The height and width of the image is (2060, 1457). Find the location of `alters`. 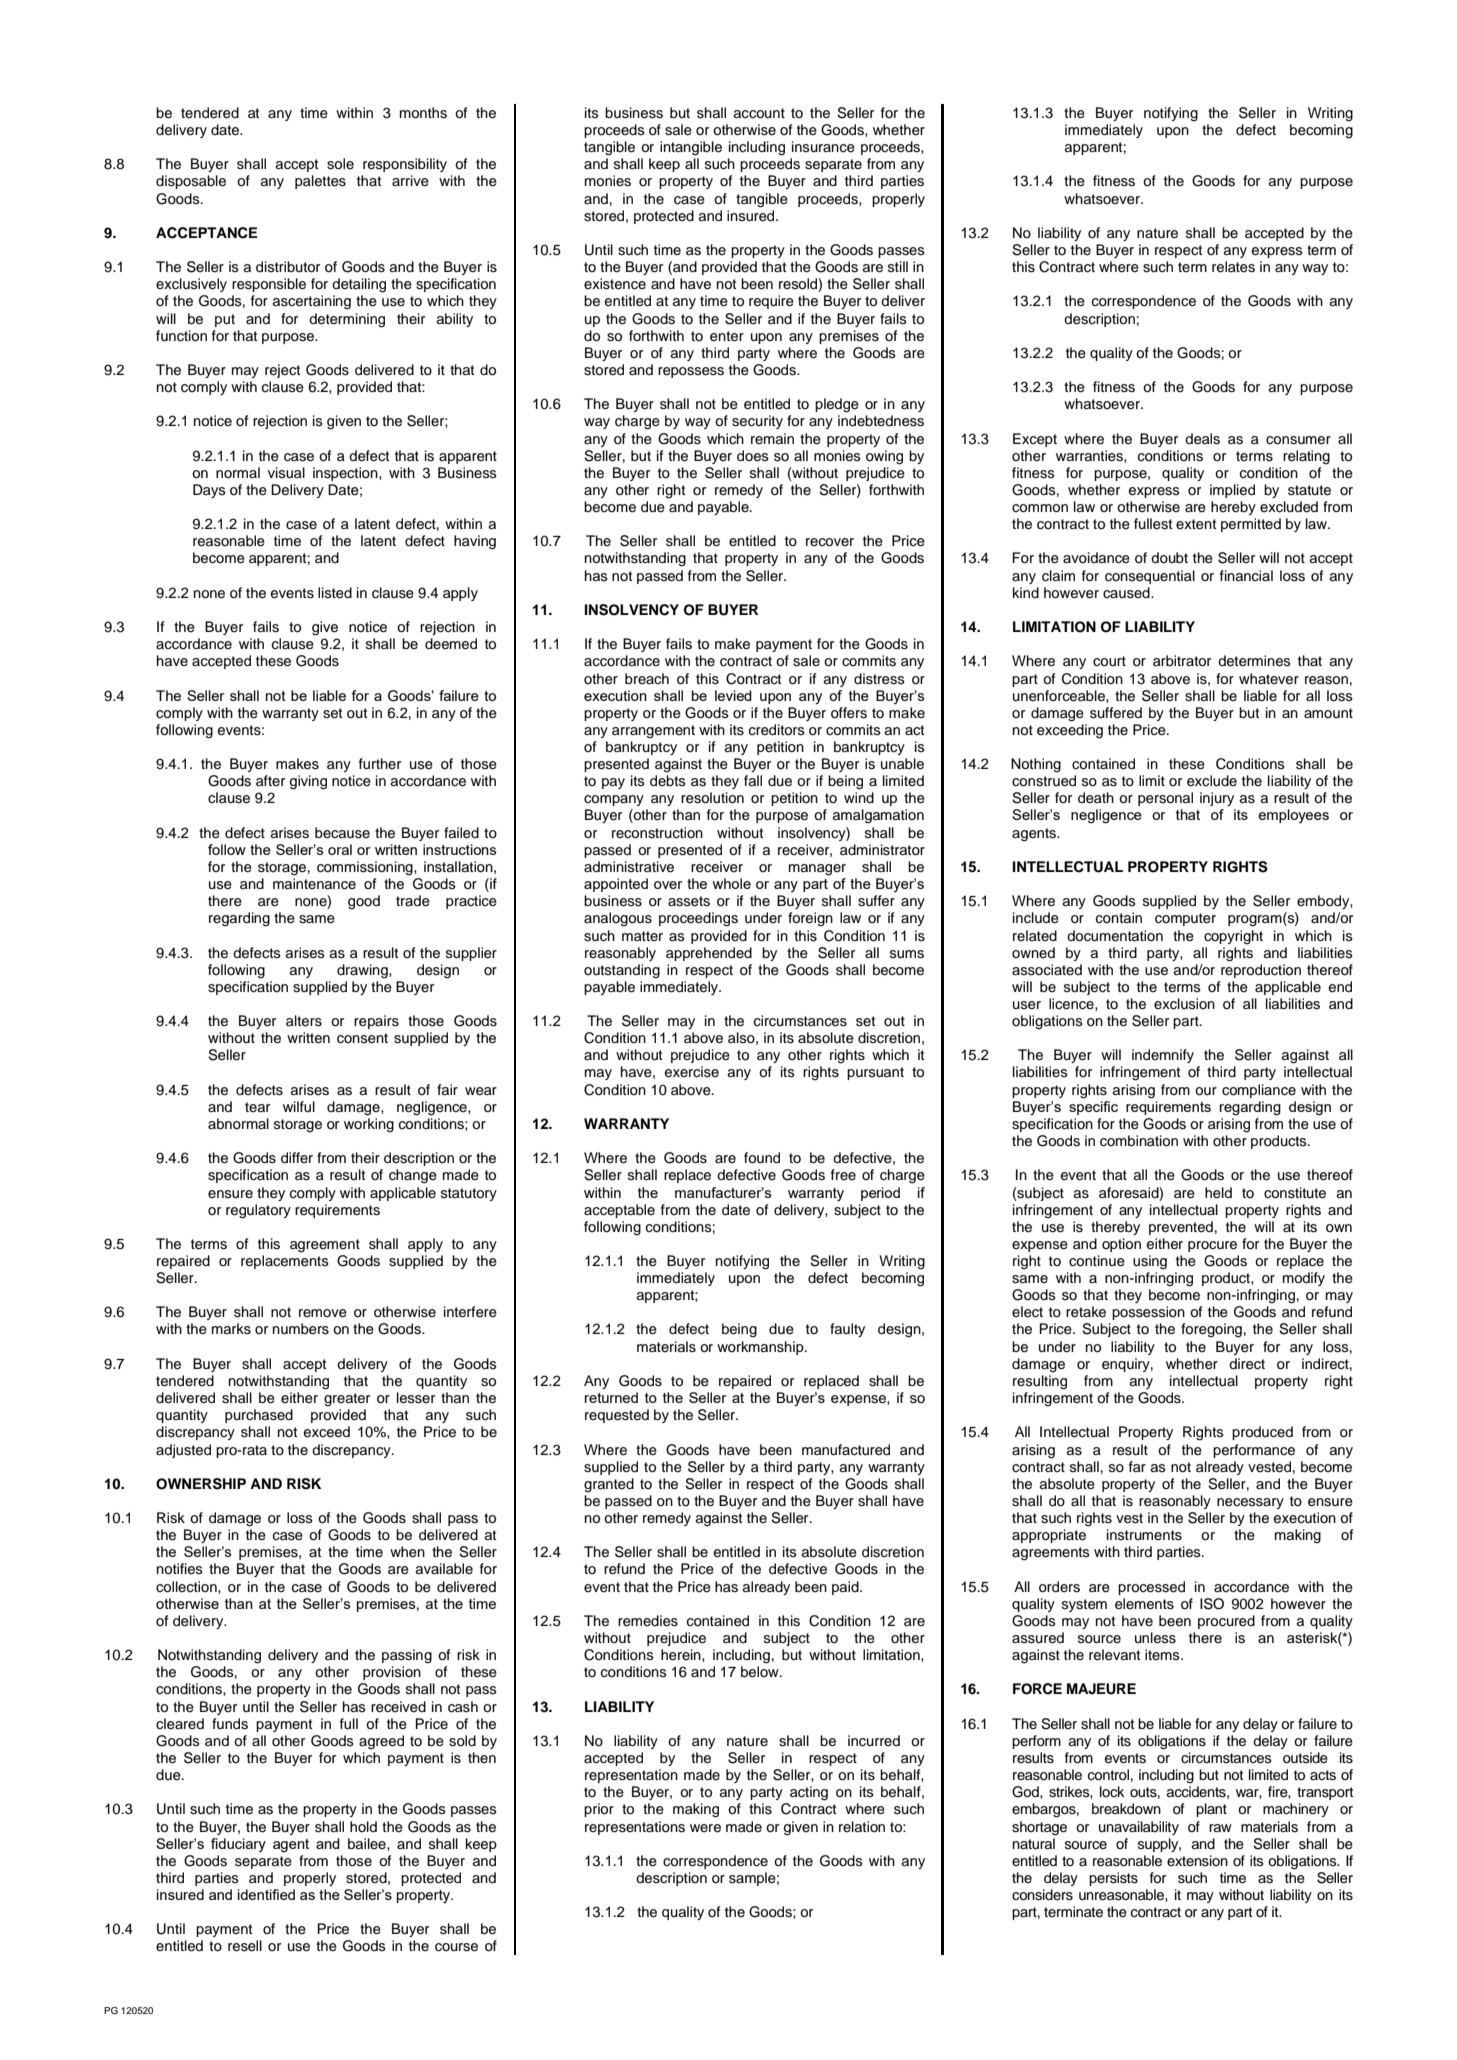

alters is located at coordinates (304, 1021).
